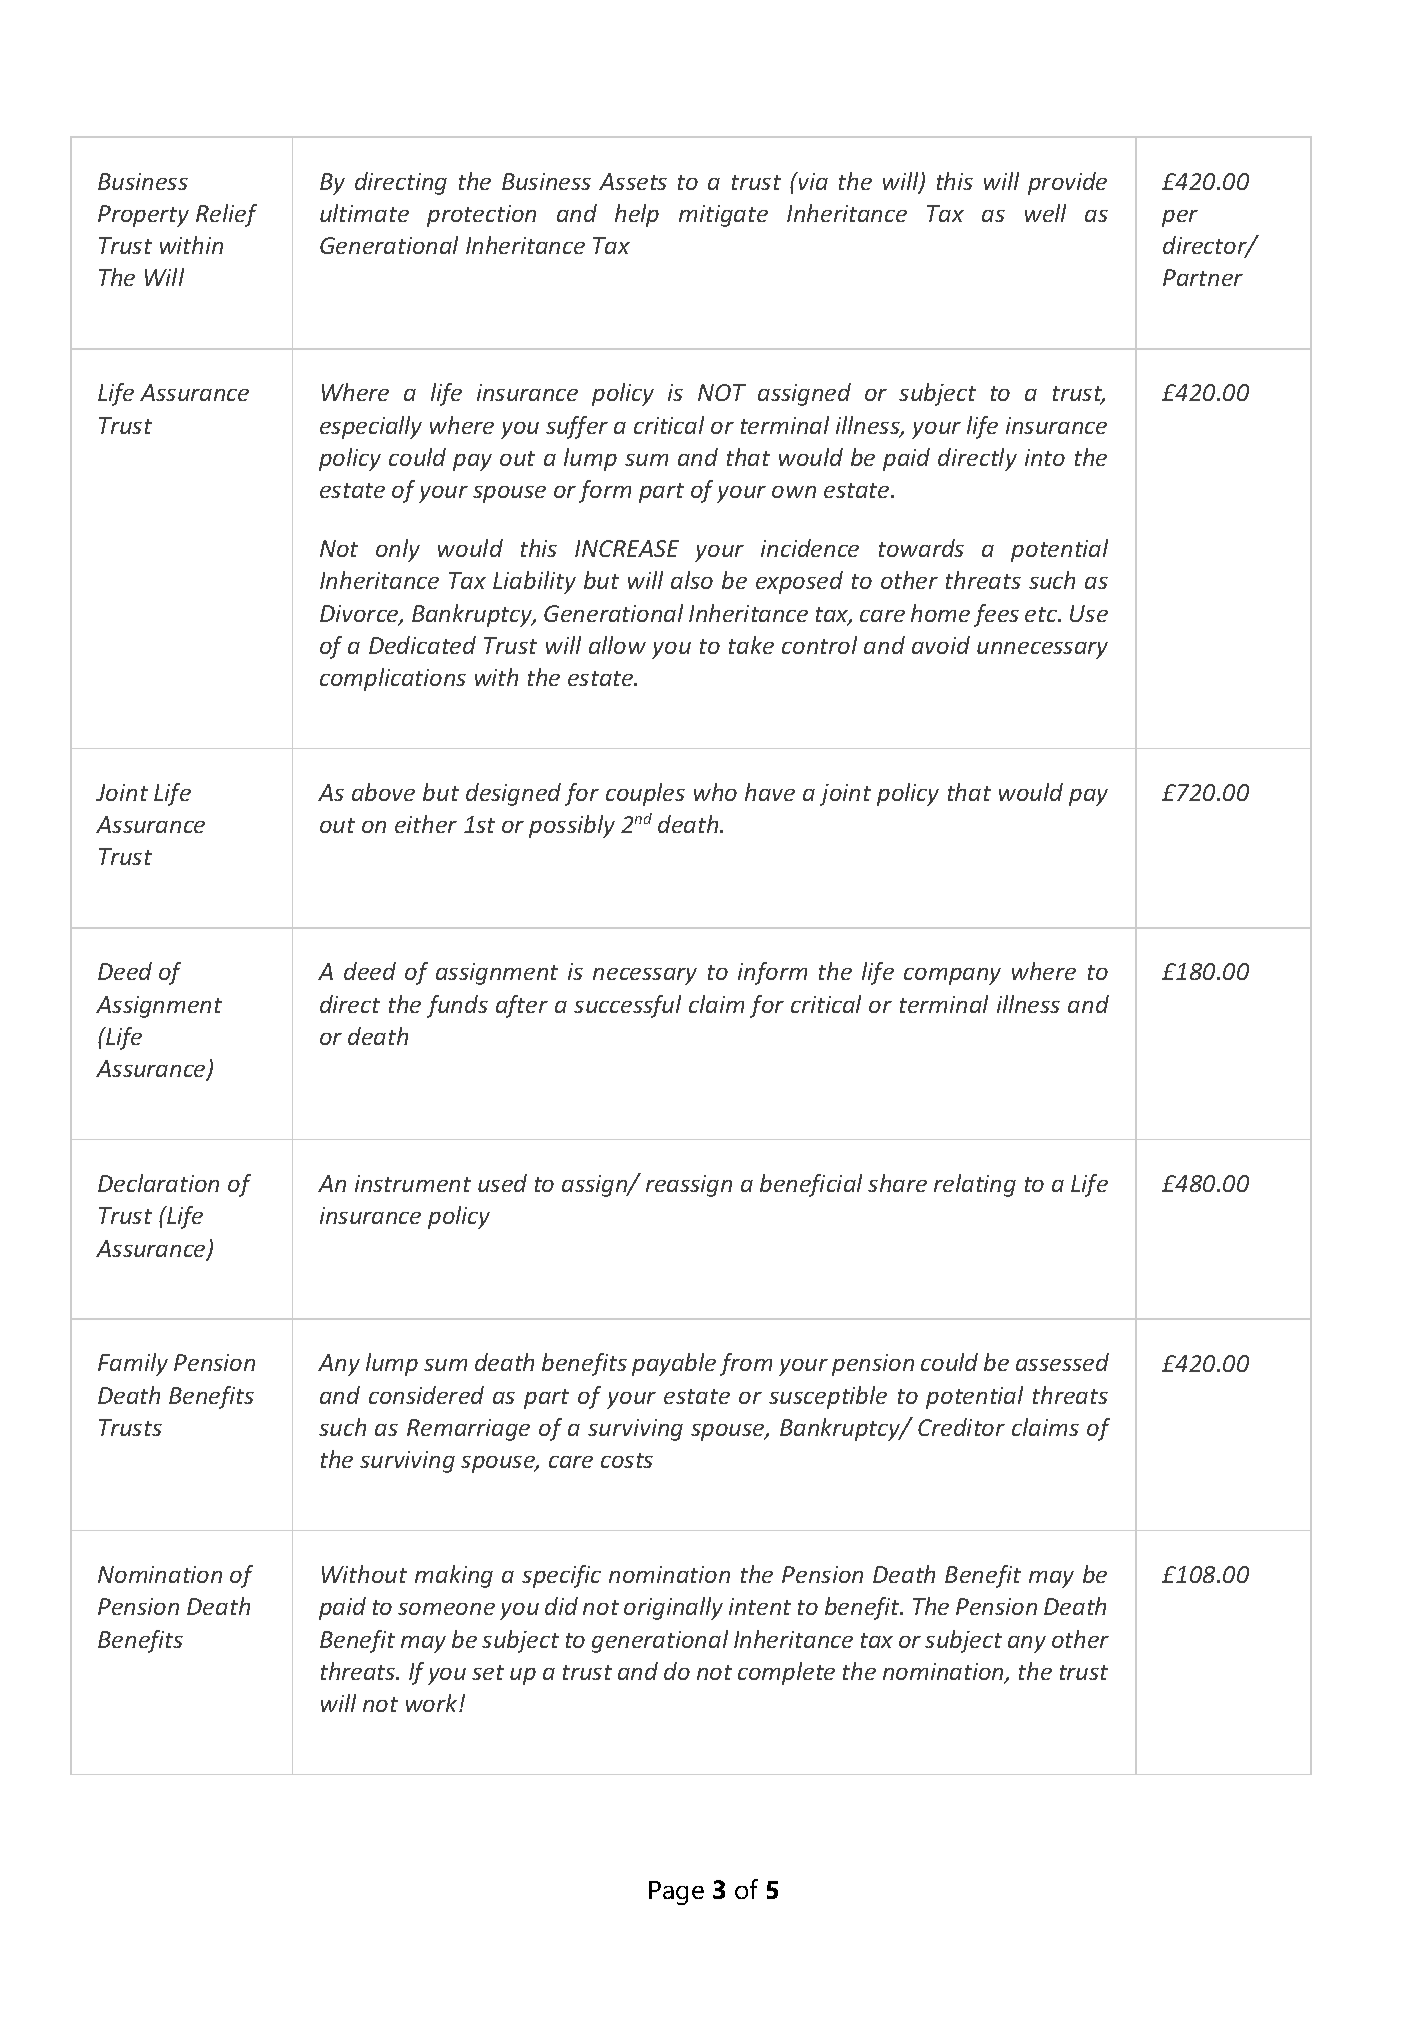  Describe the element at coordinates (674, 1364) in the page. I see `payable` at that location.
